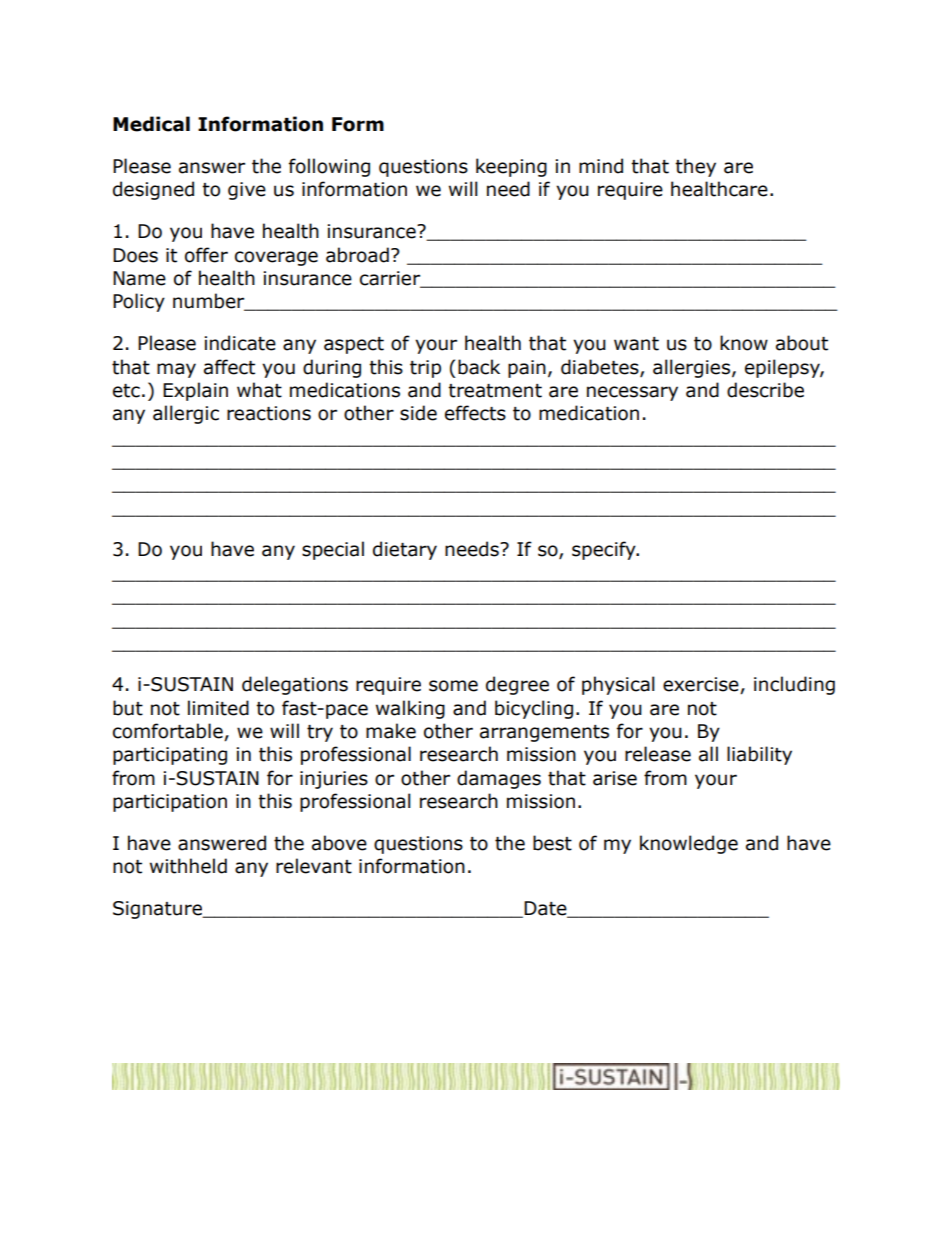 The image size is (952, 1233). Describe the element at coordinates (333, 550) in the document. I see `special` at that location.
